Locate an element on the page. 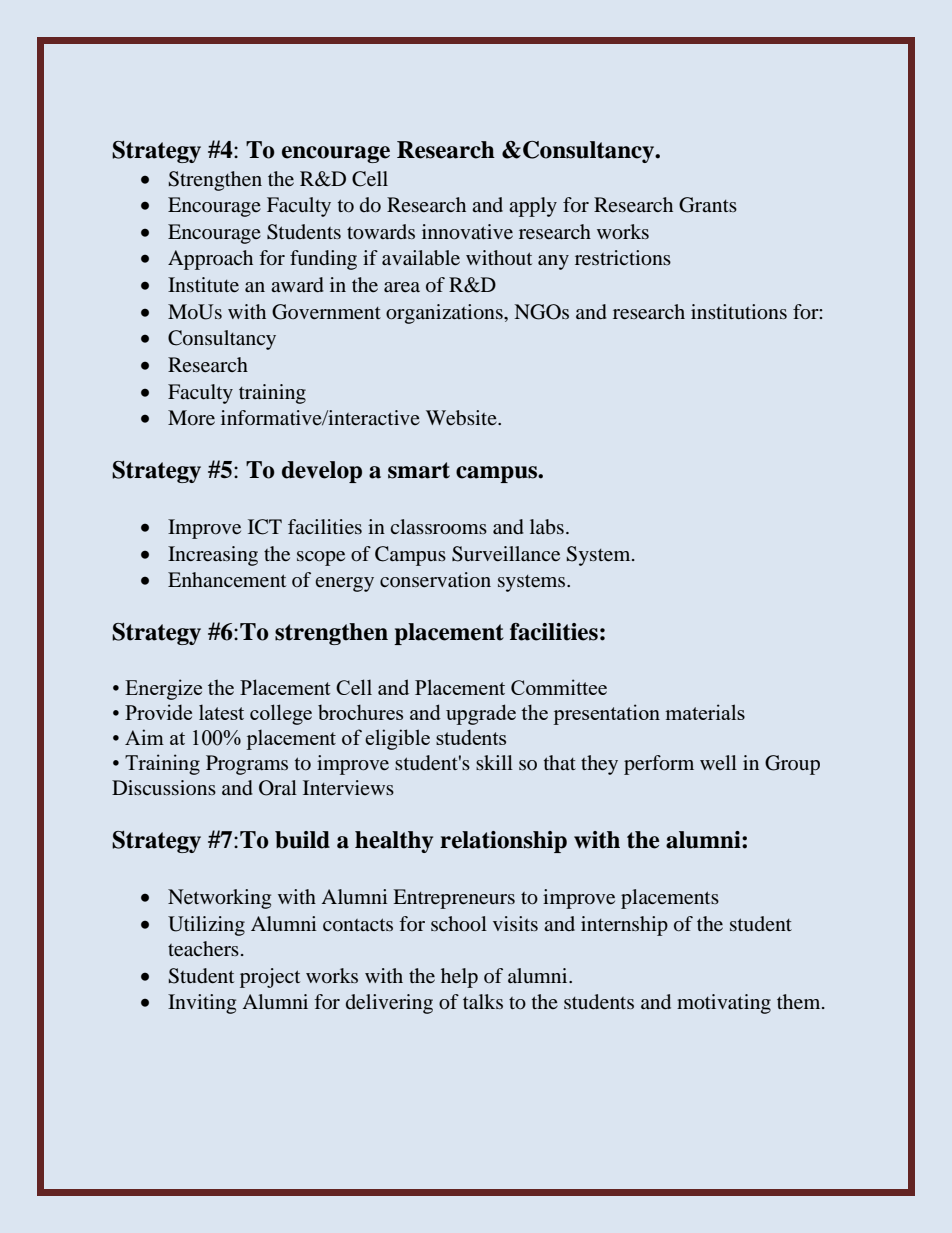 The width and height of the document is (952, 1233). institutions is located at coordinates (739, 312).
